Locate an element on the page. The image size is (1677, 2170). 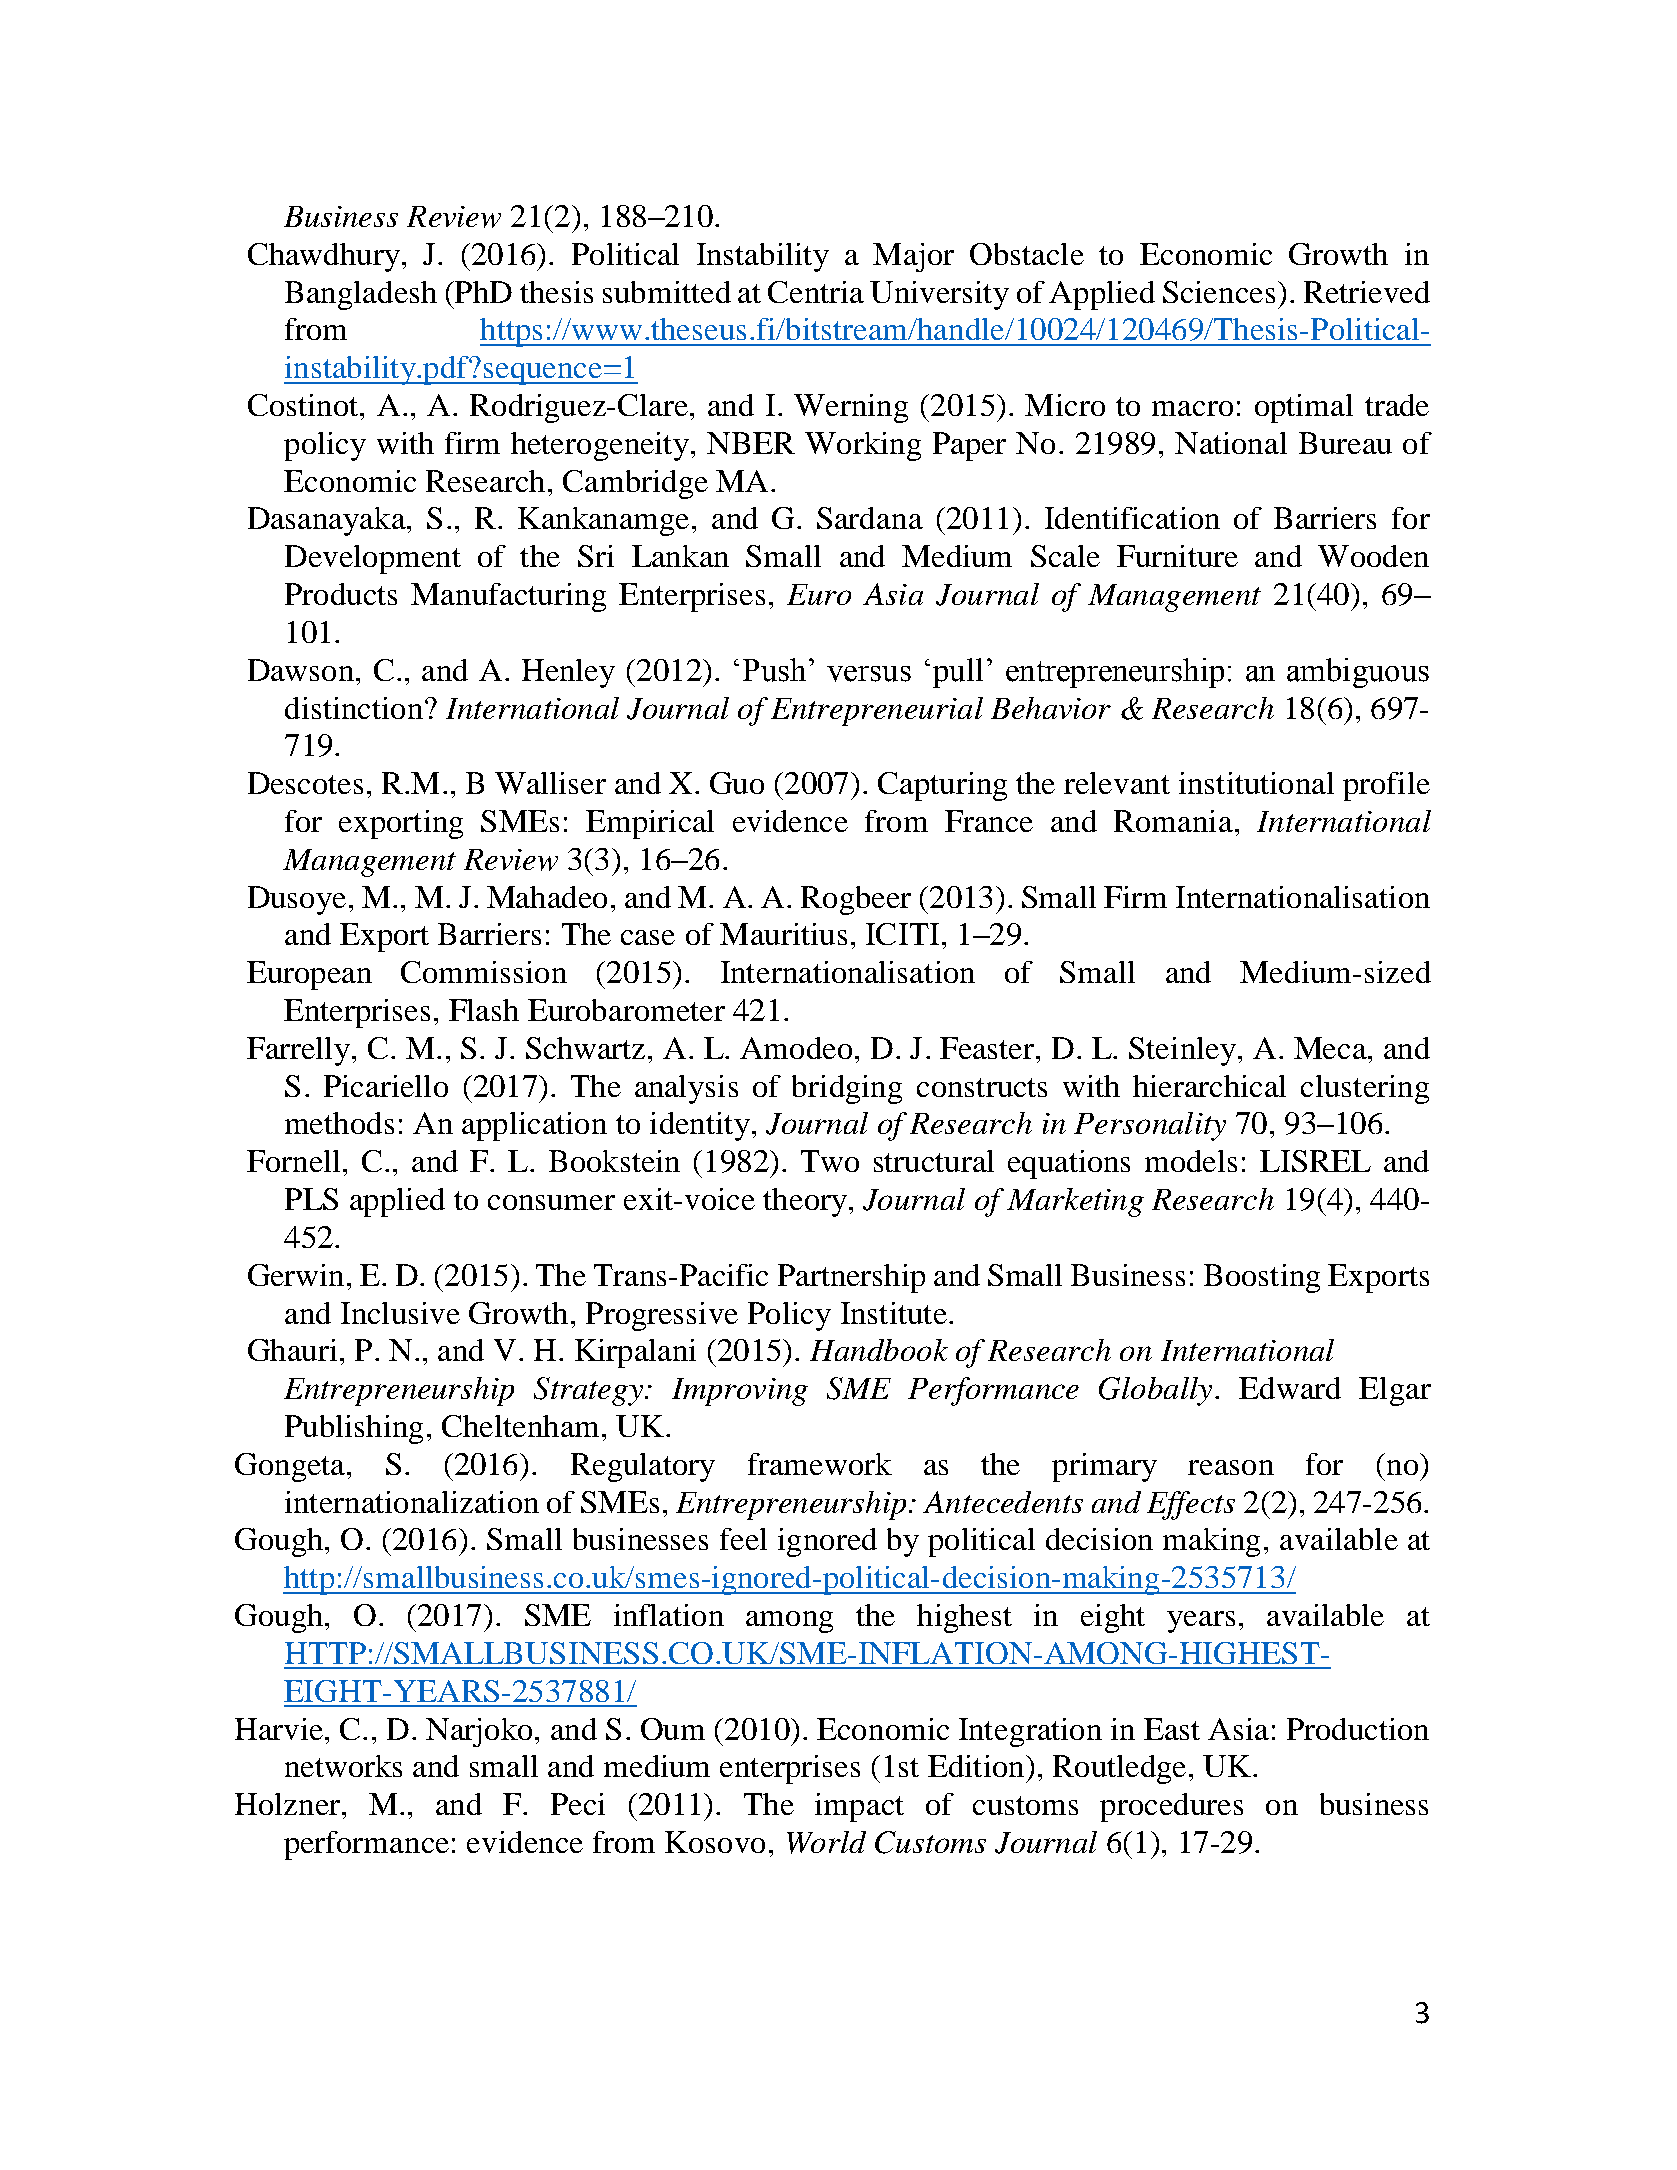
networks is located at coordinates (343, 1766).
